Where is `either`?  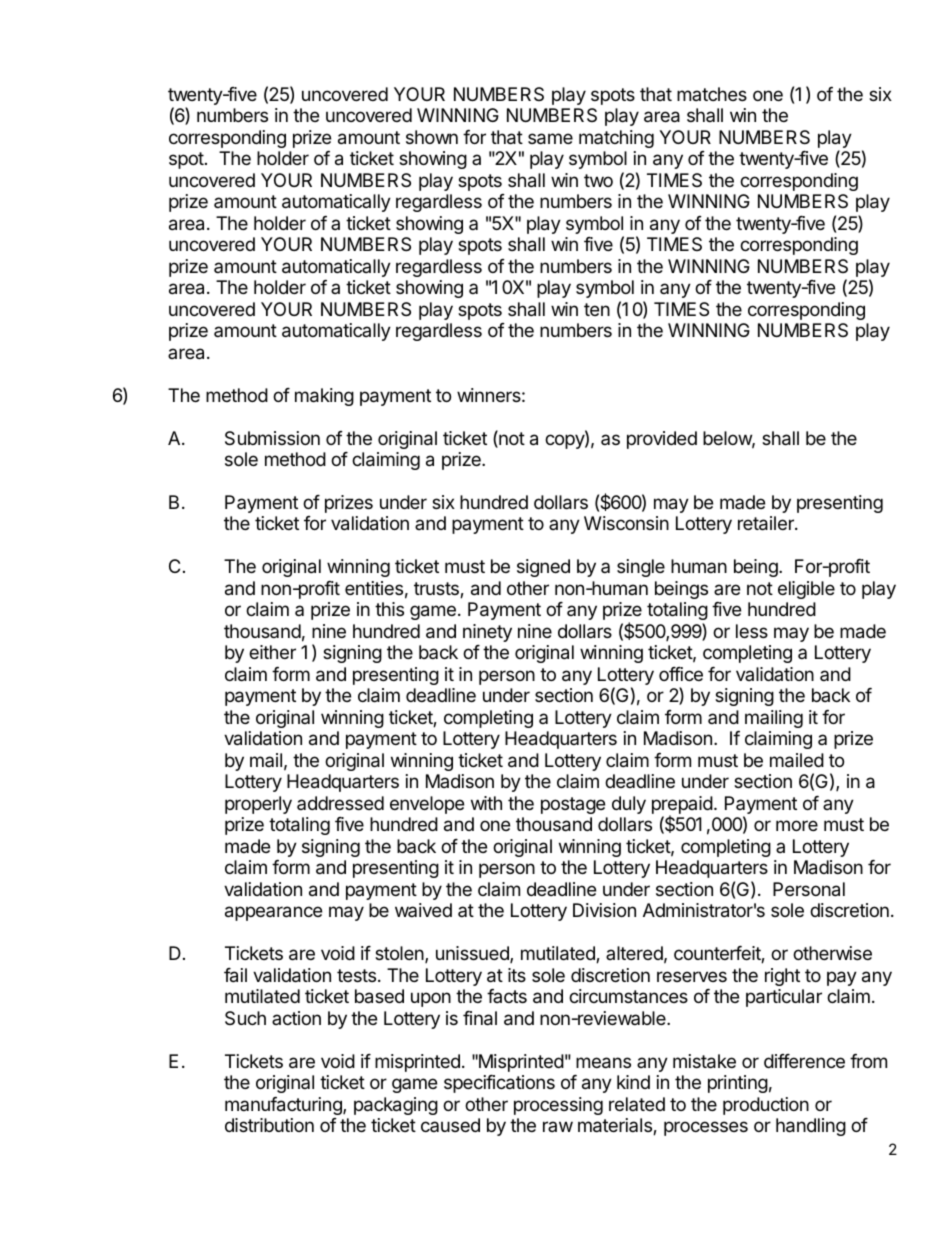 either is located at coordinates (272, 652).
